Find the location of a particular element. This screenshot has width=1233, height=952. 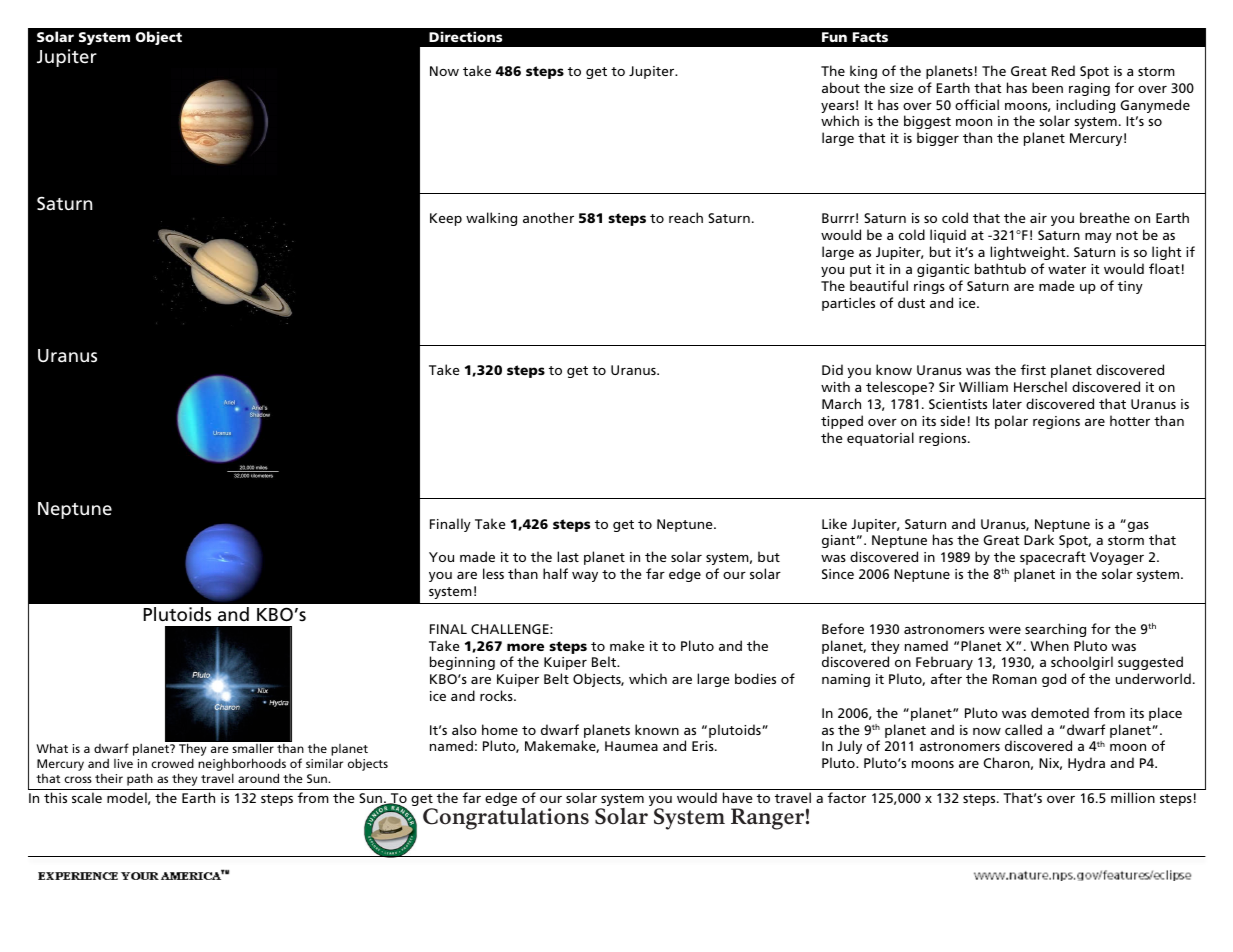

Congratulations is located at coordinates (506, 819).
